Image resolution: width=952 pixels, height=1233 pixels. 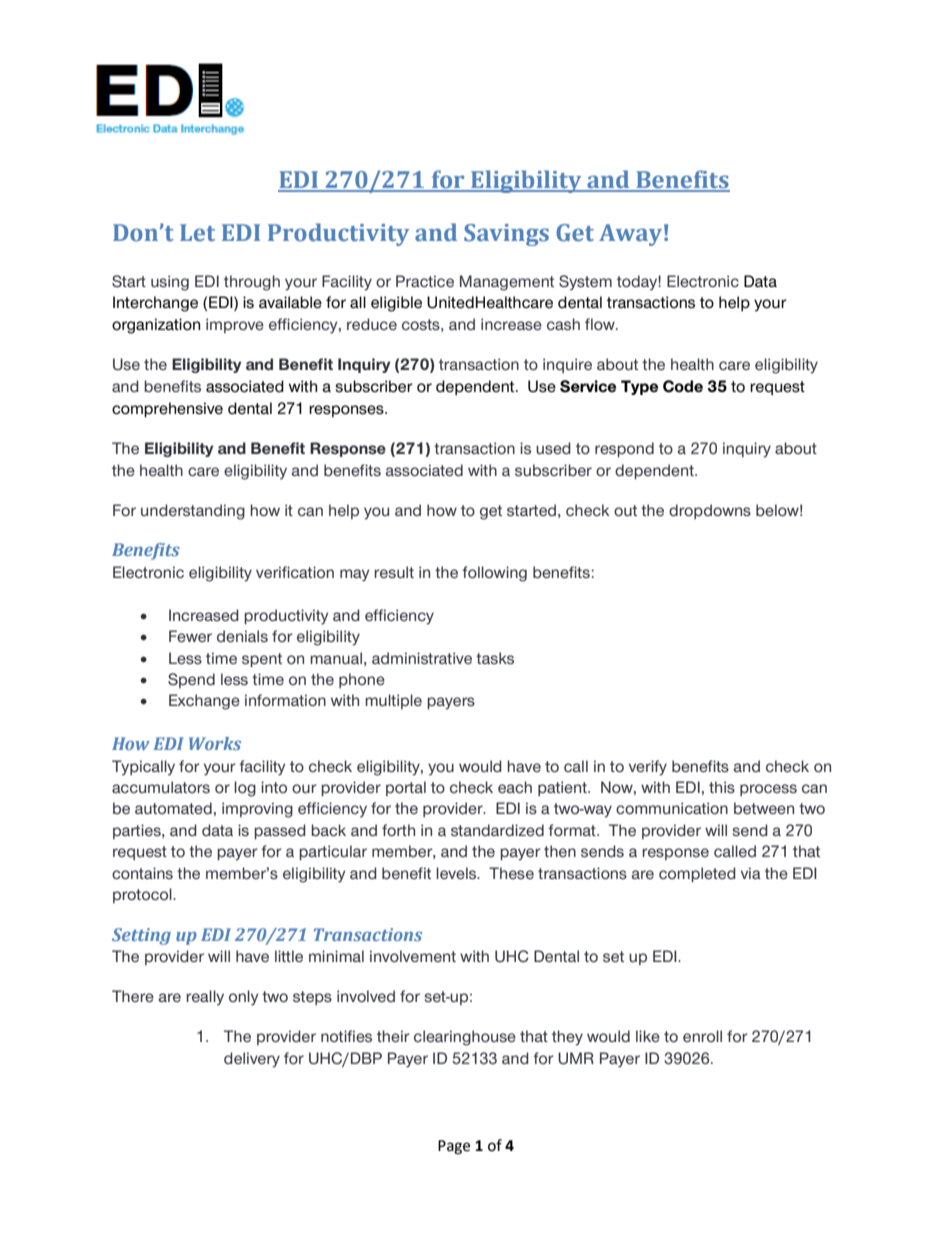 What do you see at coordinates (454, 1147) in the document?
I see `Page` at bounding box center [454, 1147].
